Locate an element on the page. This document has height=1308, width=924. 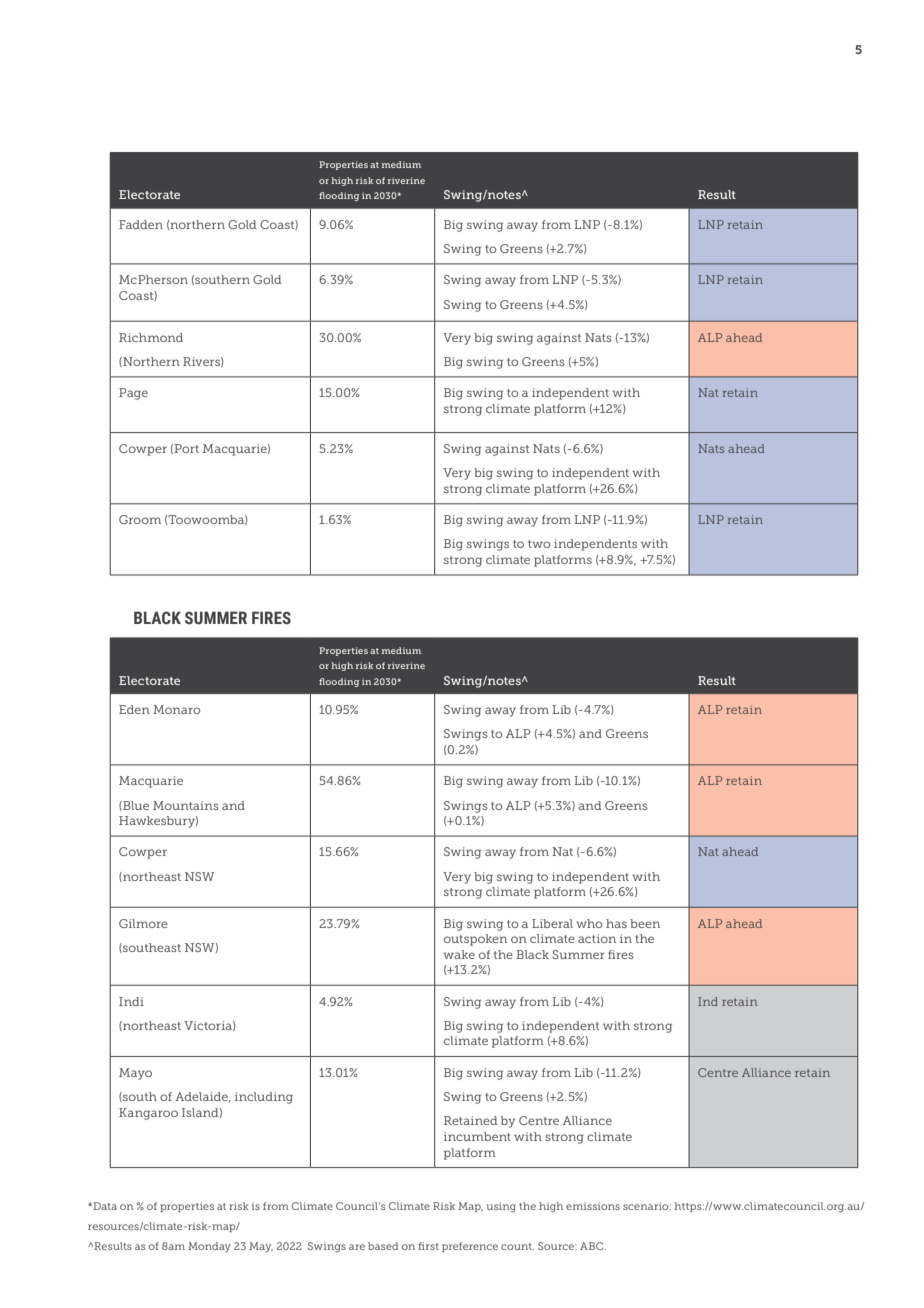
Liberal is located at coordinates (552, 923).
